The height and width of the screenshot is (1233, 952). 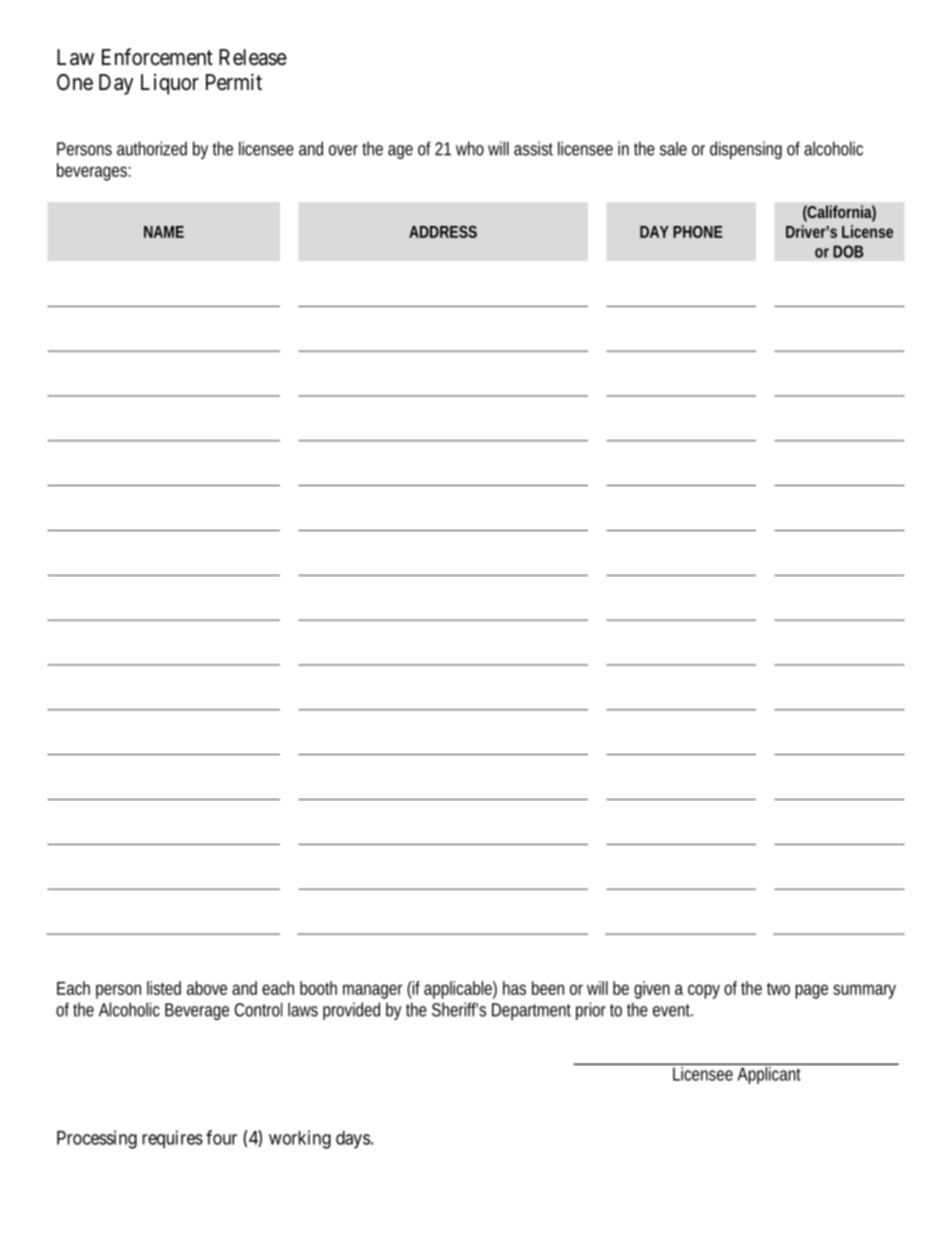 I want to click on ADDRESS, so click(x=443, y=232).
